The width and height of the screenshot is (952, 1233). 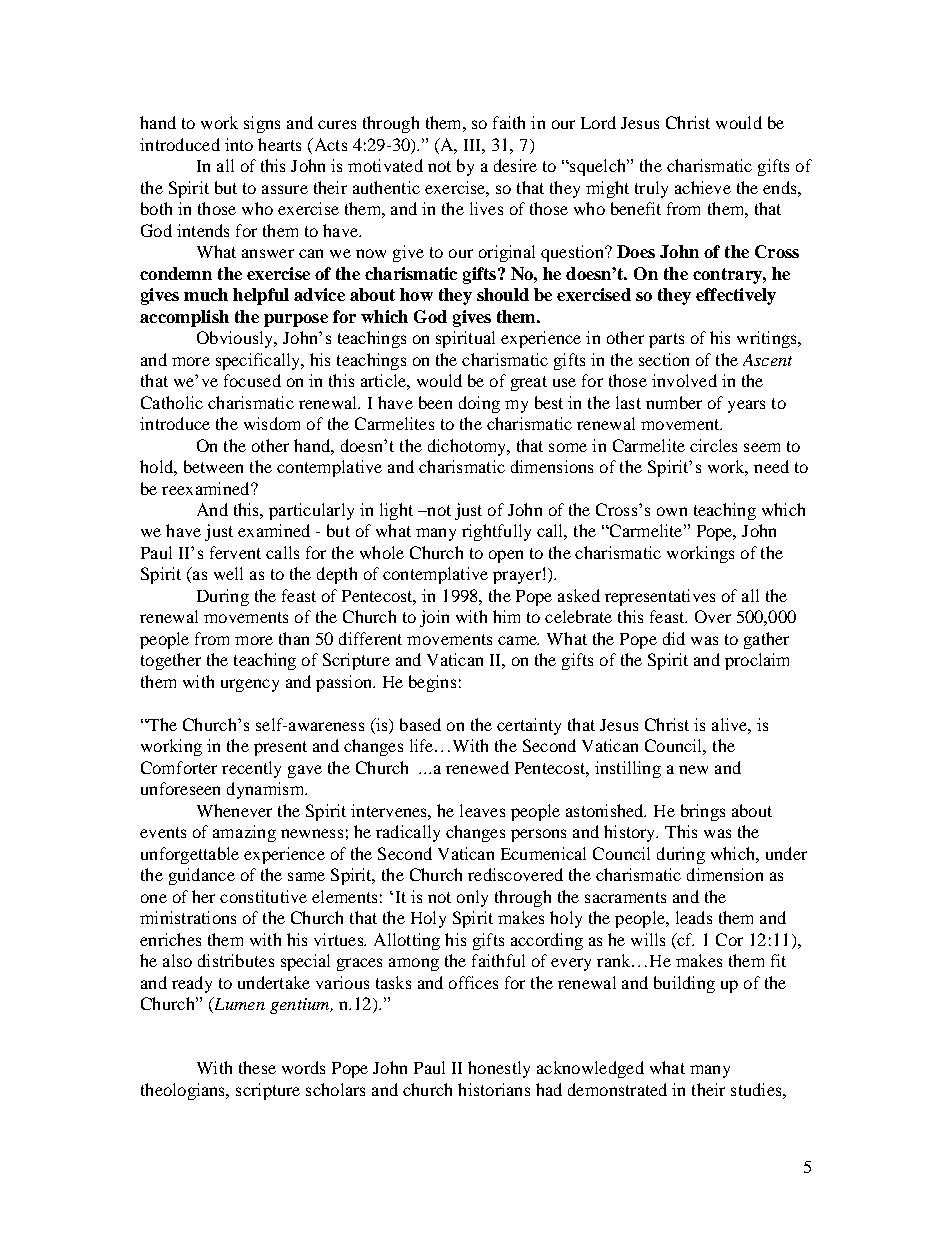 I want to click on did, so click(x=674, y=638).
